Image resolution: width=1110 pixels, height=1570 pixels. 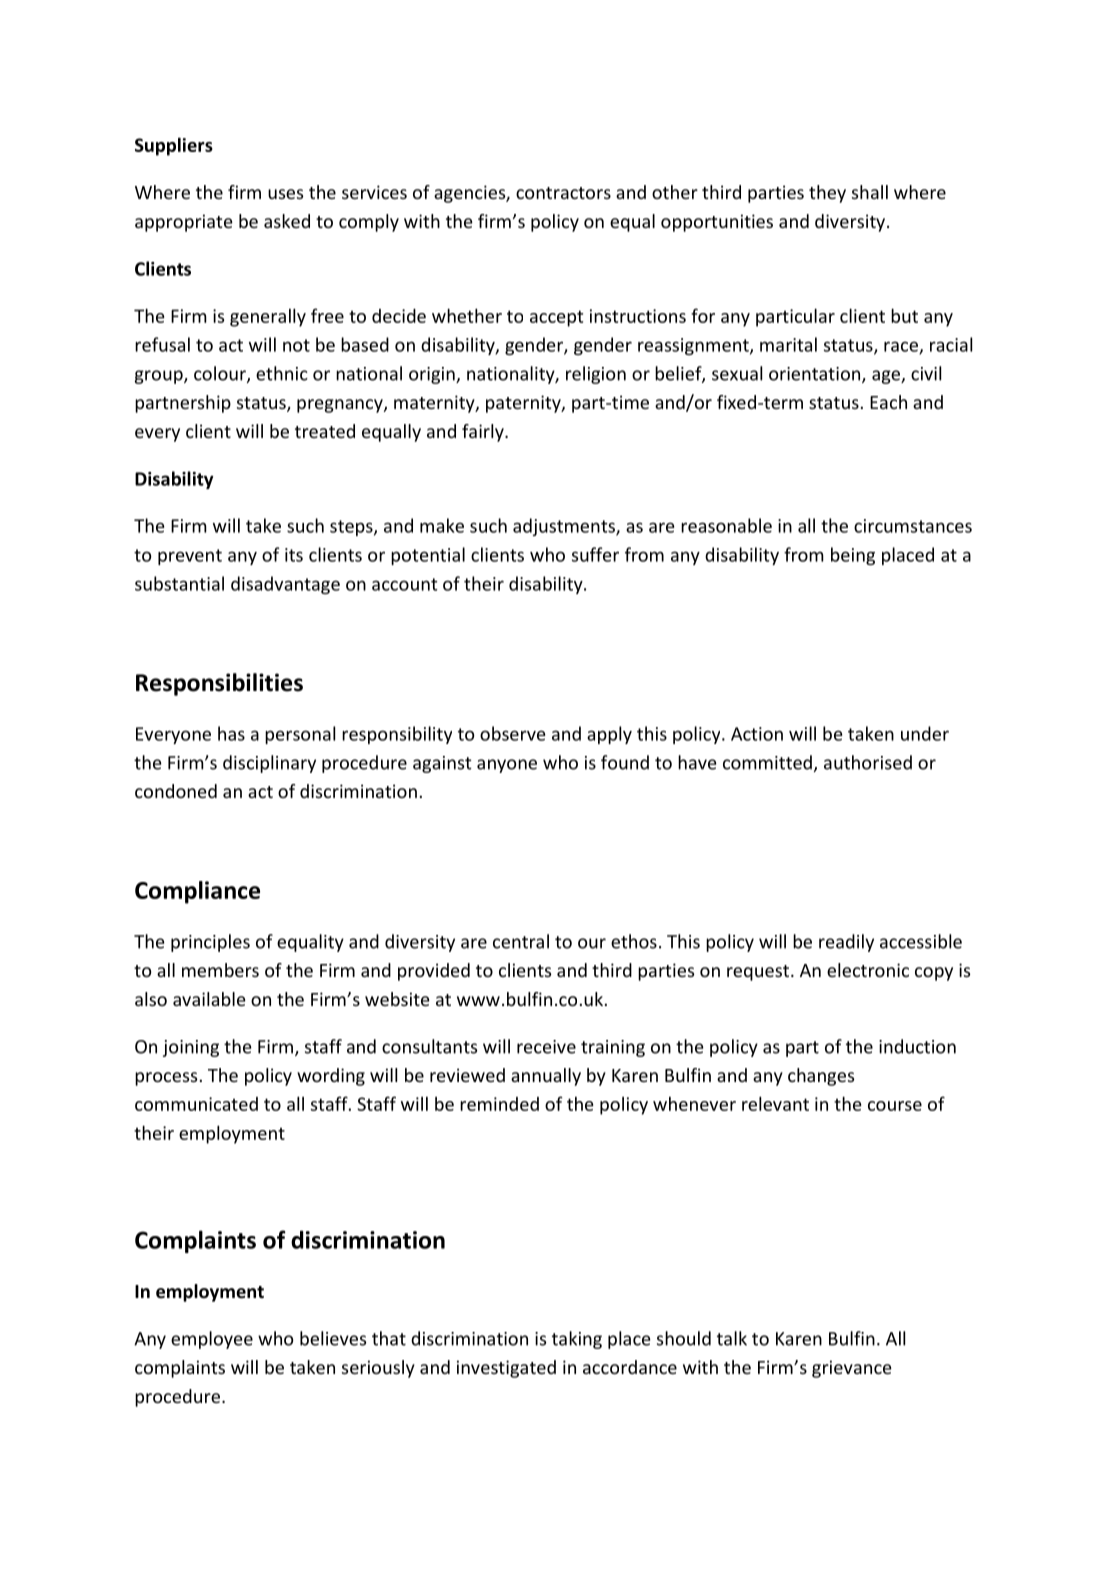 I want to click on taking, so click(x=577, y=1340).
